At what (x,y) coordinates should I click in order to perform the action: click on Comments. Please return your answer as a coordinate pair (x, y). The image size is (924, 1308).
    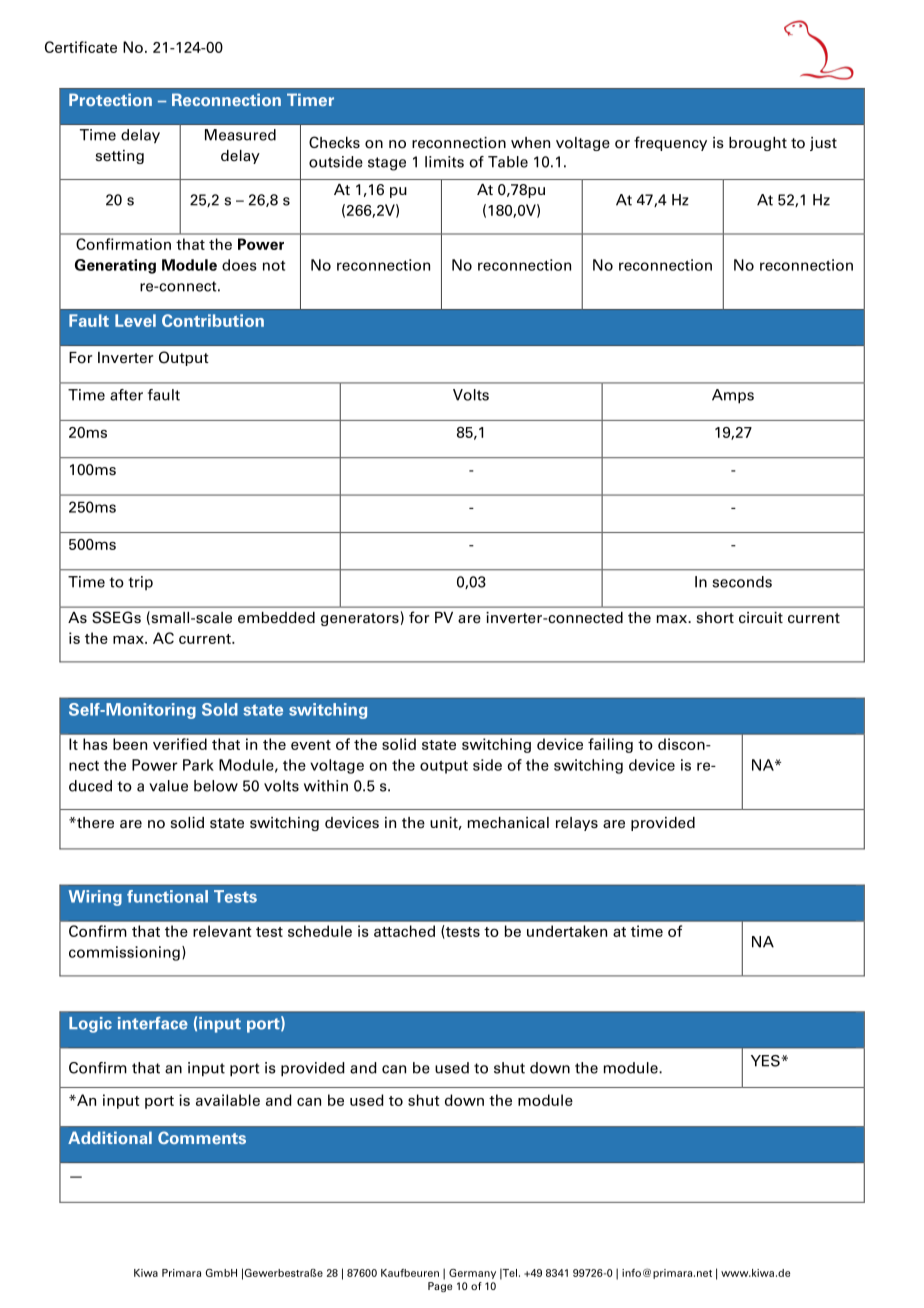
    Looking at the image, I should click on (202, 1137).
